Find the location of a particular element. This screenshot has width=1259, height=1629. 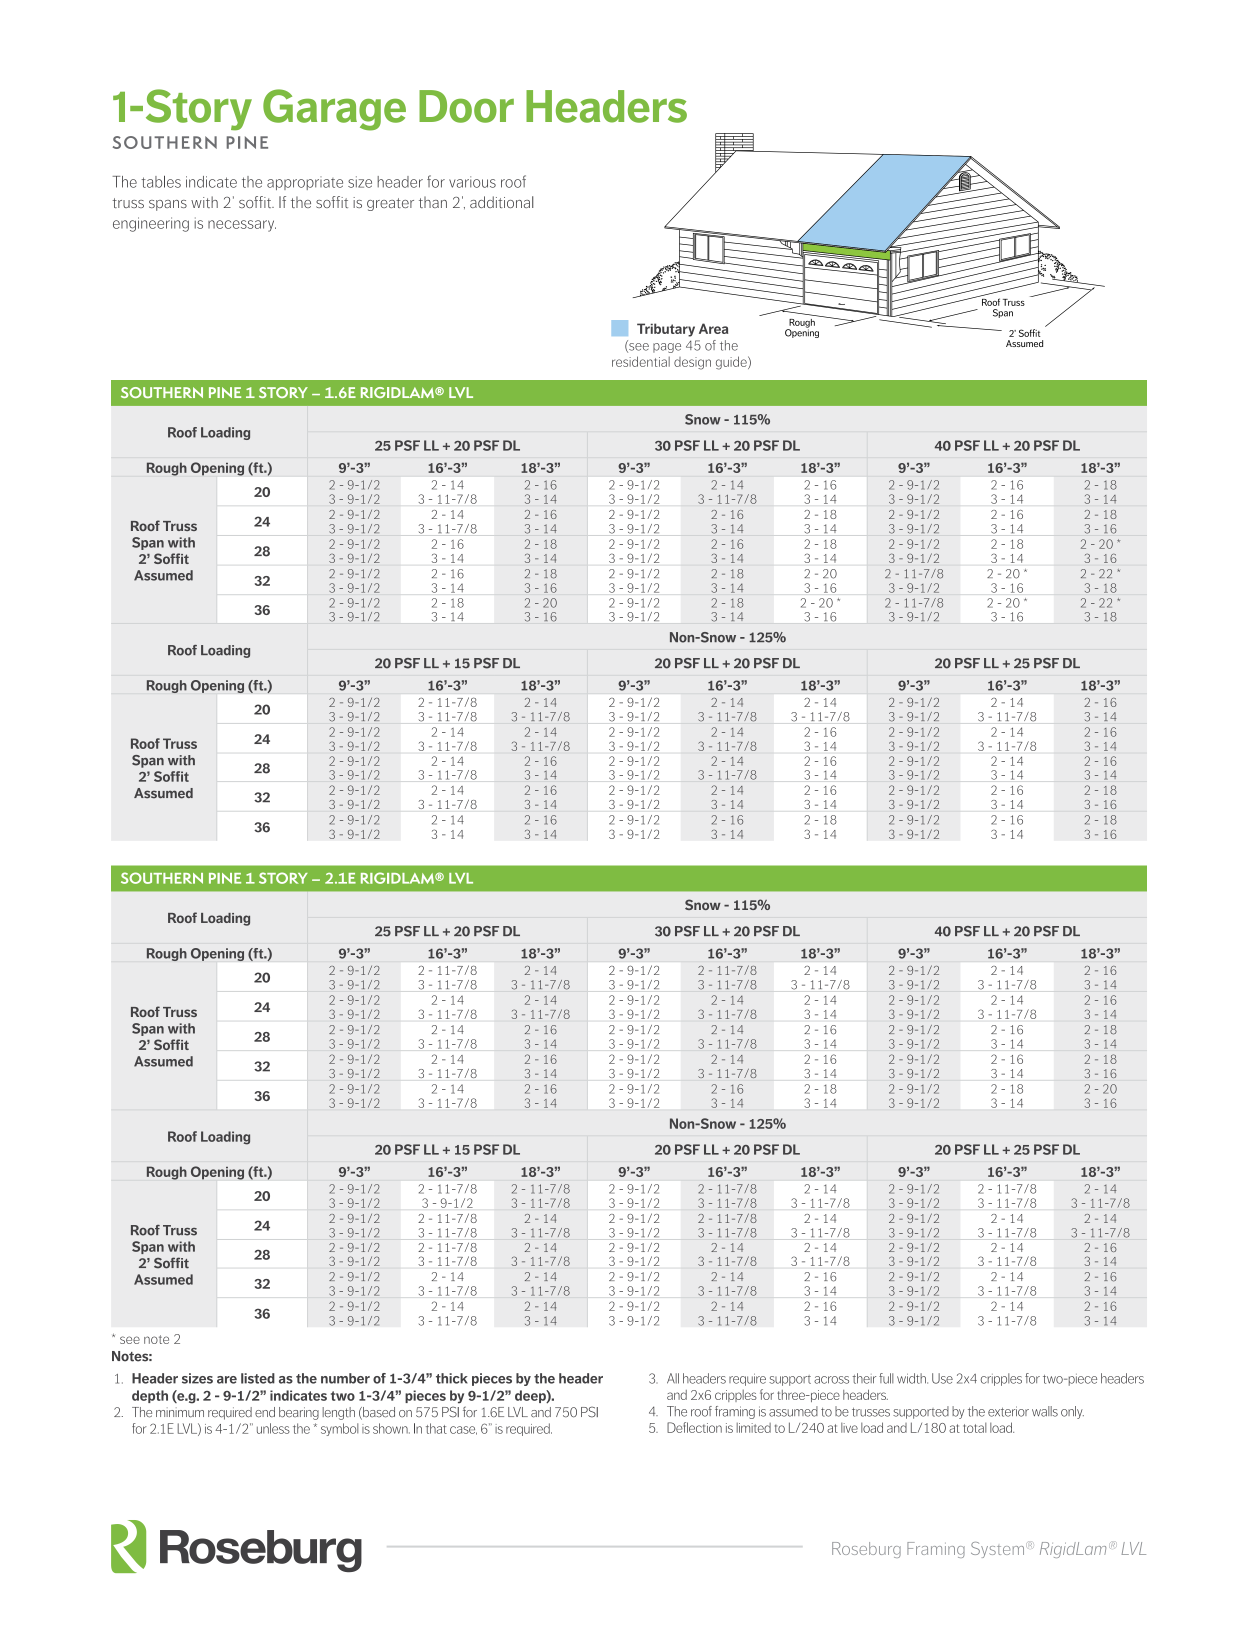

thick is located at coordinates (452, 1378).
